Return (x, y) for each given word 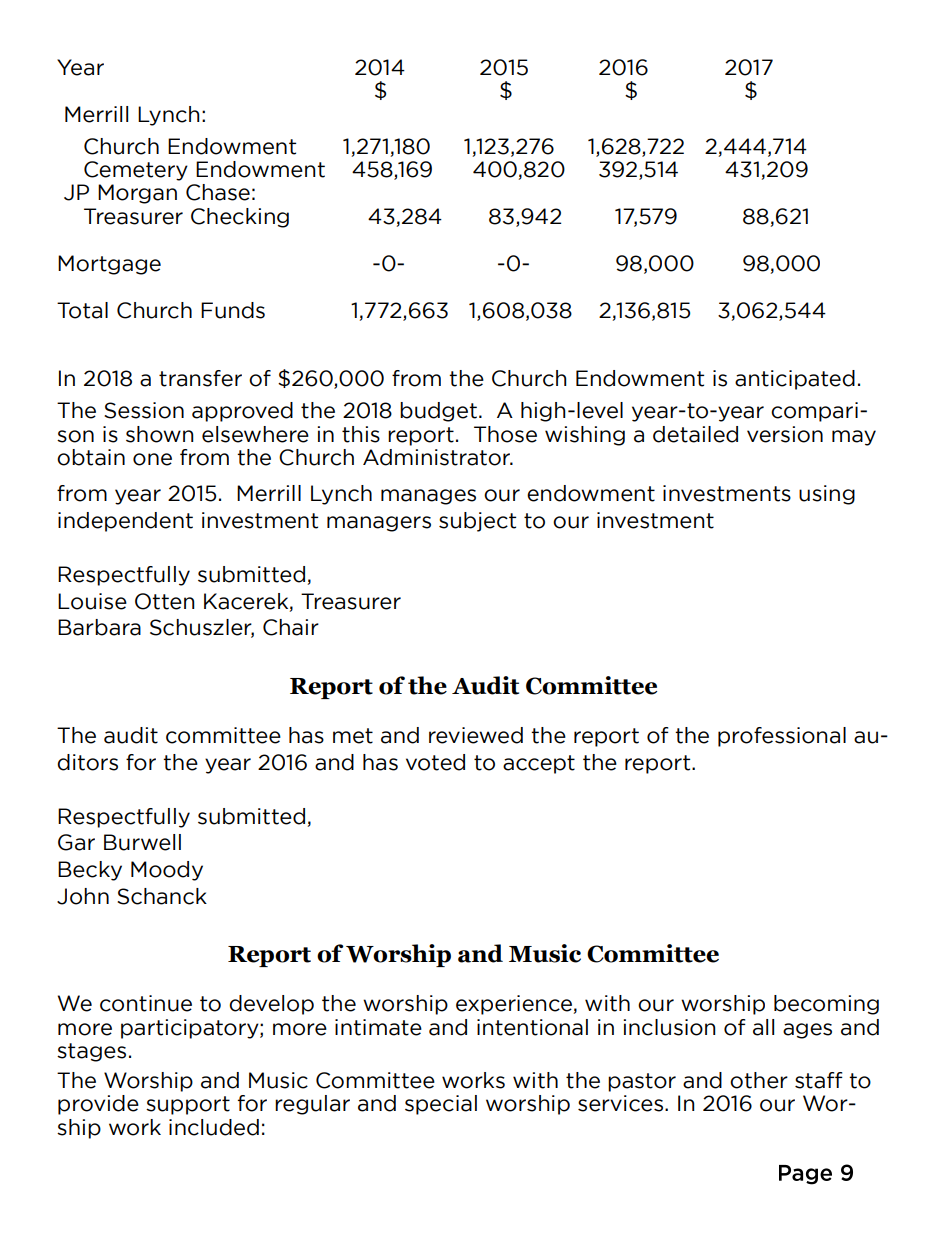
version (785, 434)
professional (782, 737)
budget (438, 412)
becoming (826, 1005)
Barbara (99, 627)
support (188, 1105)
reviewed (476, 735)
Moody (167, 871)
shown (160, 434)
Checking (240, 218)
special (441, 1105)
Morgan (137, 194)
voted (435, 762)
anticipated (795, 380)
